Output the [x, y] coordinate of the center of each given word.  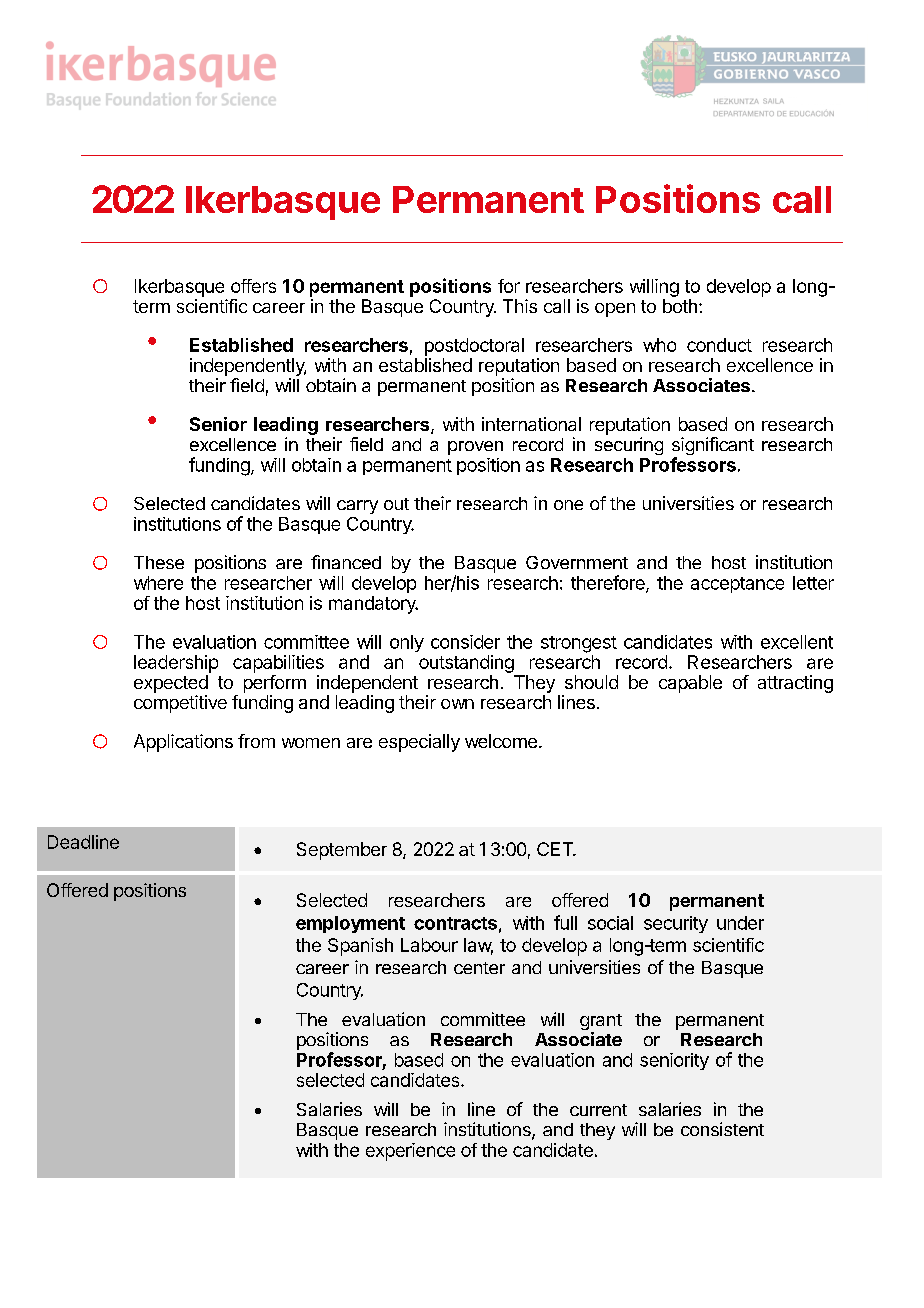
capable [690, 684]
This [520, 306]
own [457, 704]
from [256, 741]
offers [253, 286]
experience [410, 1152]
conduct [719, 345]
